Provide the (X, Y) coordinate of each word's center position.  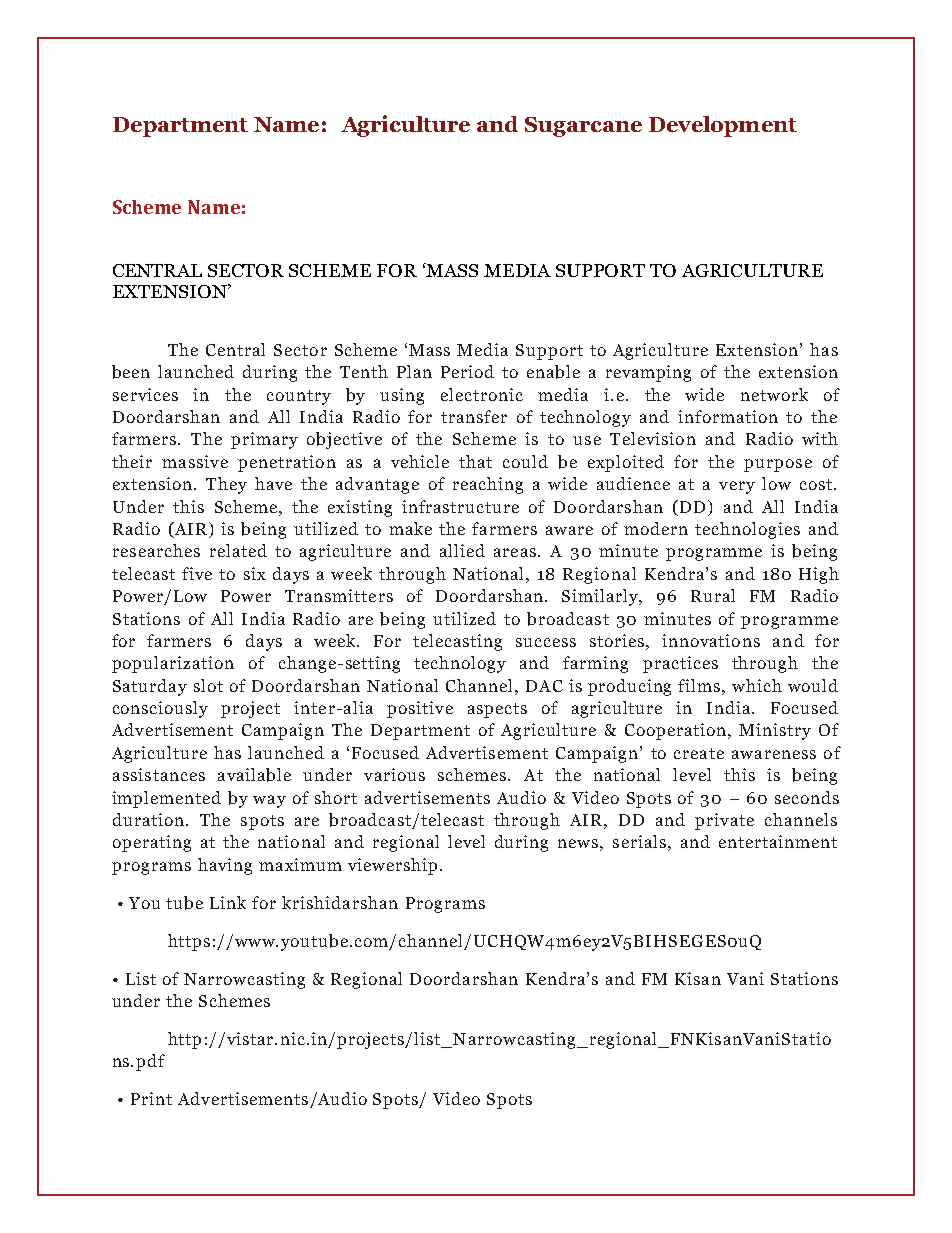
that (475, 461)
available (254, 775)
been (131, 372)
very (737, 487)
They (226, 485)
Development (723, 126)
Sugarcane (583, 127)
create (699, 753)
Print (151, 1098)
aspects (497, 710)
